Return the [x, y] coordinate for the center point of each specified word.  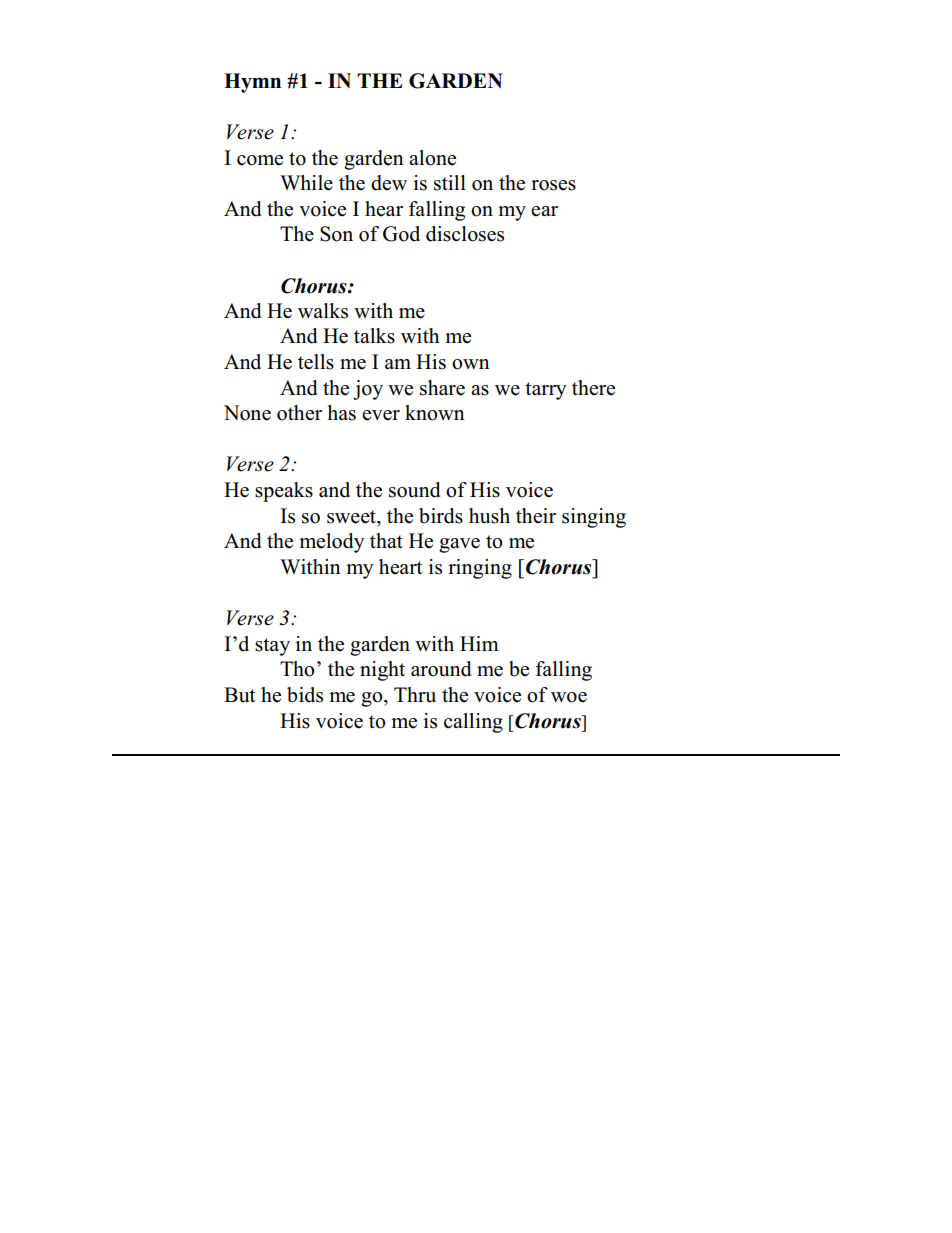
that [386, 540]
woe [569, 697]
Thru [415, 695]
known [435, 413]
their [536, 516]
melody [332, 543]
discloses [465, 234]
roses [553, 185]
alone [432, 158]
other [299, 413]
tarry [546, 391]
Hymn [252, 83]
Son [336, 234]
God [401, 234]
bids [305, 695]
